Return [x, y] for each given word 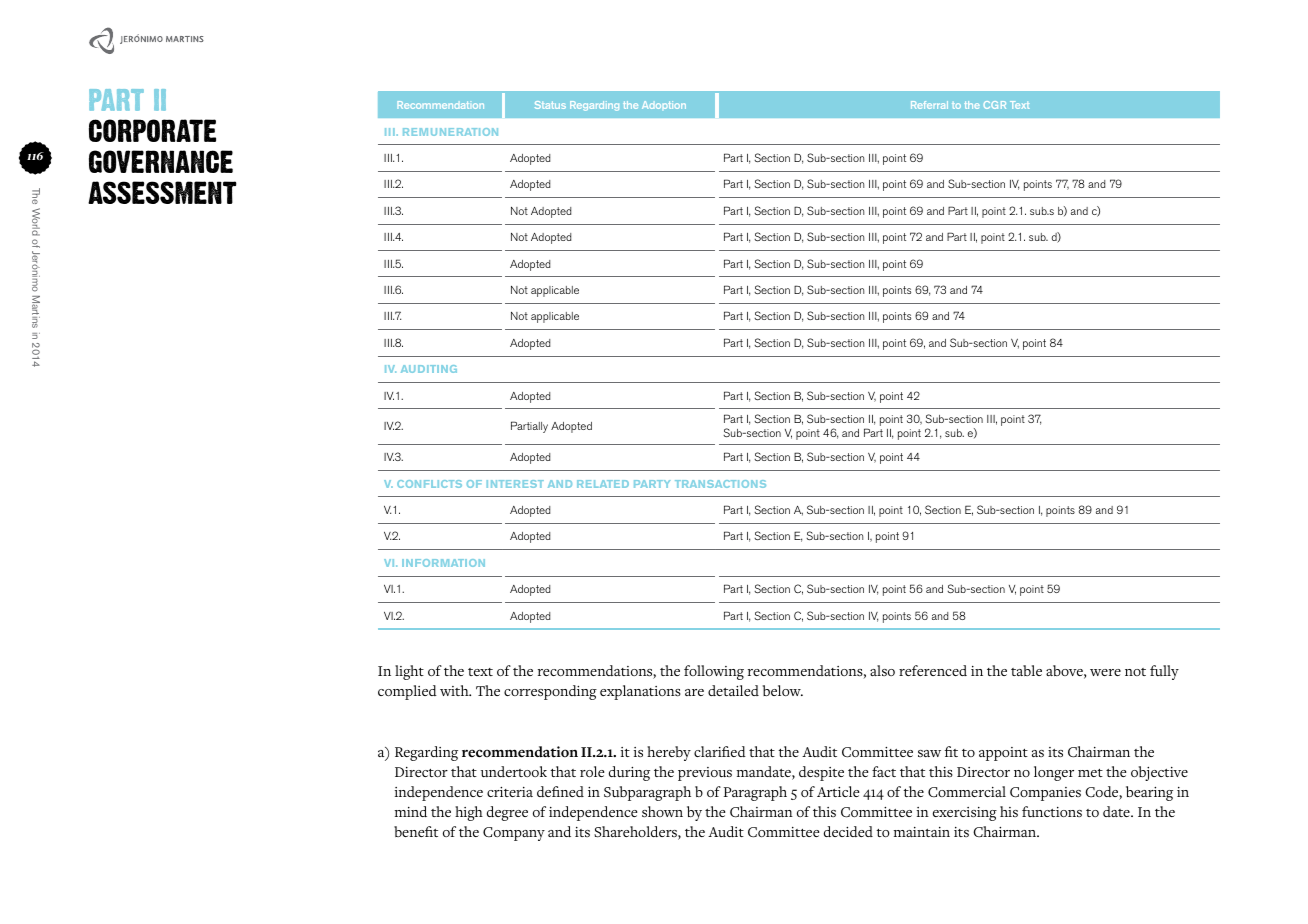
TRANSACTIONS [720, 484]
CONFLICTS [429, 484]
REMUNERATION [450, 132]
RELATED [603, 484]
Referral [929, 105]
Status [550, 105]
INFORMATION [443, 563]
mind [411, 811]
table [1026, 670]
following [714, 672]
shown [662, 812]
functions [1052, 811]
